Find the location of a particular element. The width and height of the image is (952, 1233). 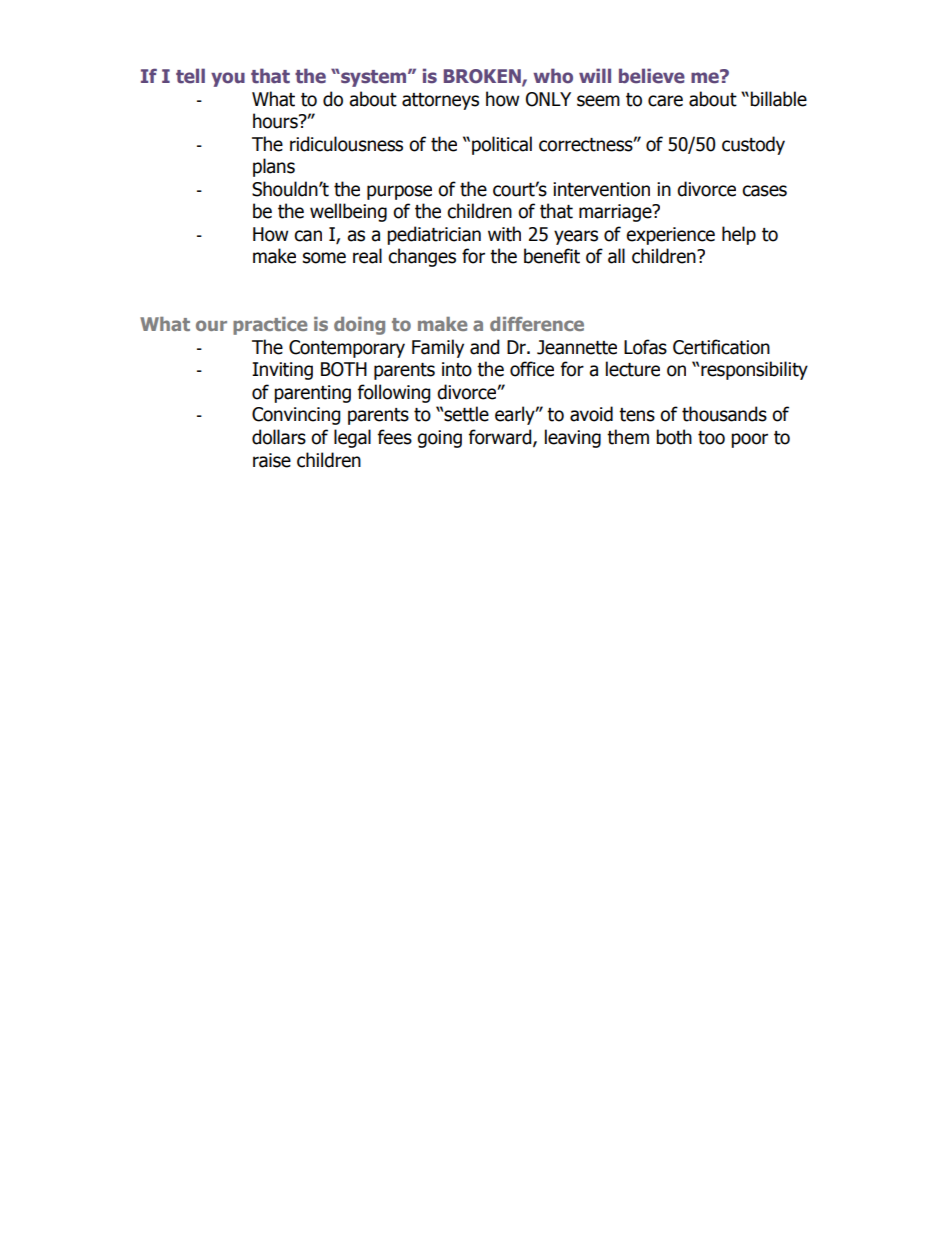

practice is located at coordinates (270, 326).
